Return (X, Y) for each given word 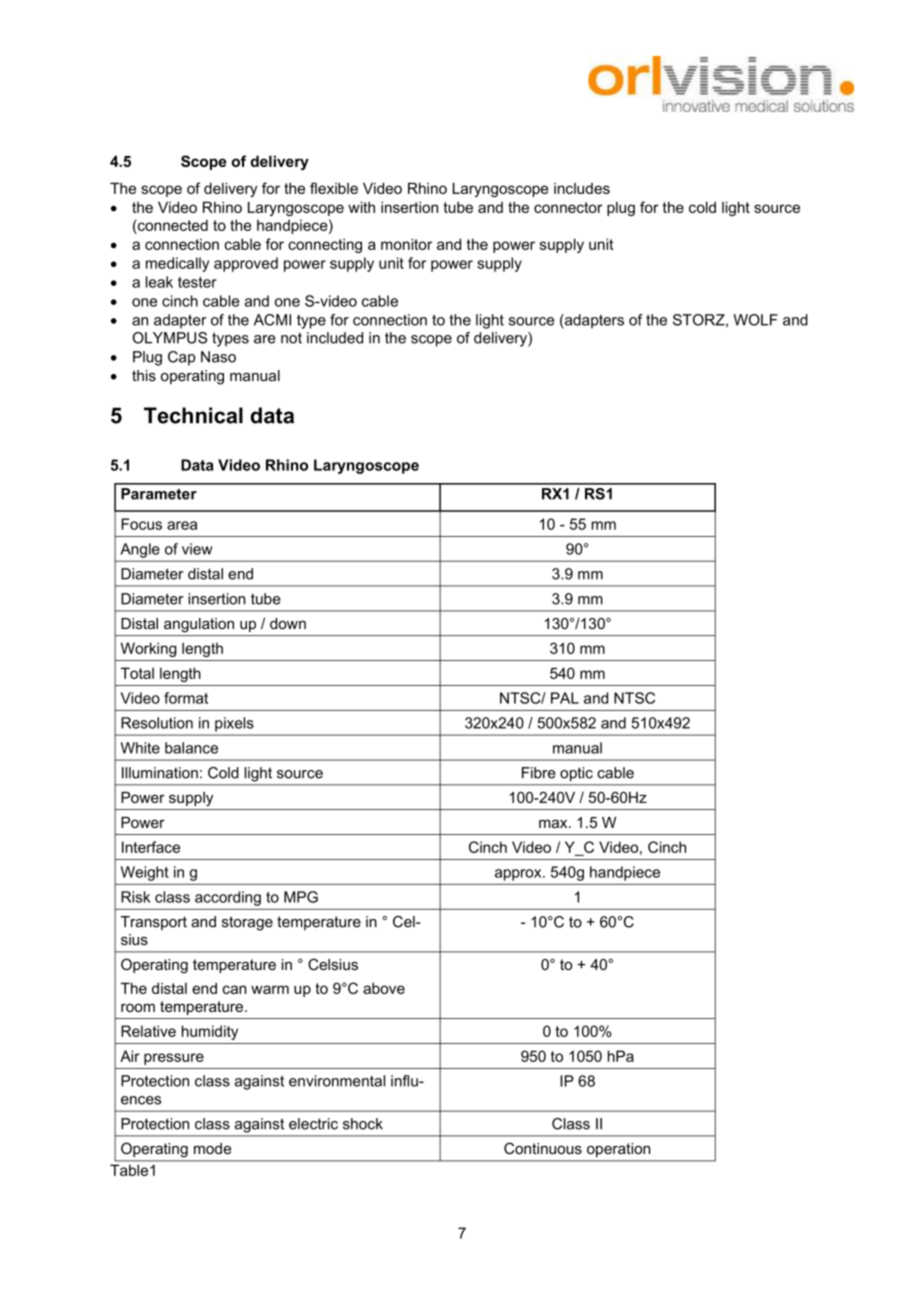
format (186, 698)
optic (576, 774)
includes (582, 188)
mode (212, 1148)
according (228, 898)
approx (519, 875)
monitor (406, 244)
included (335, 338)
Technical (193, 415)
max (554, 823)
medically (177, 264)
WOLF (755, 320)
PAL (565, 698)
